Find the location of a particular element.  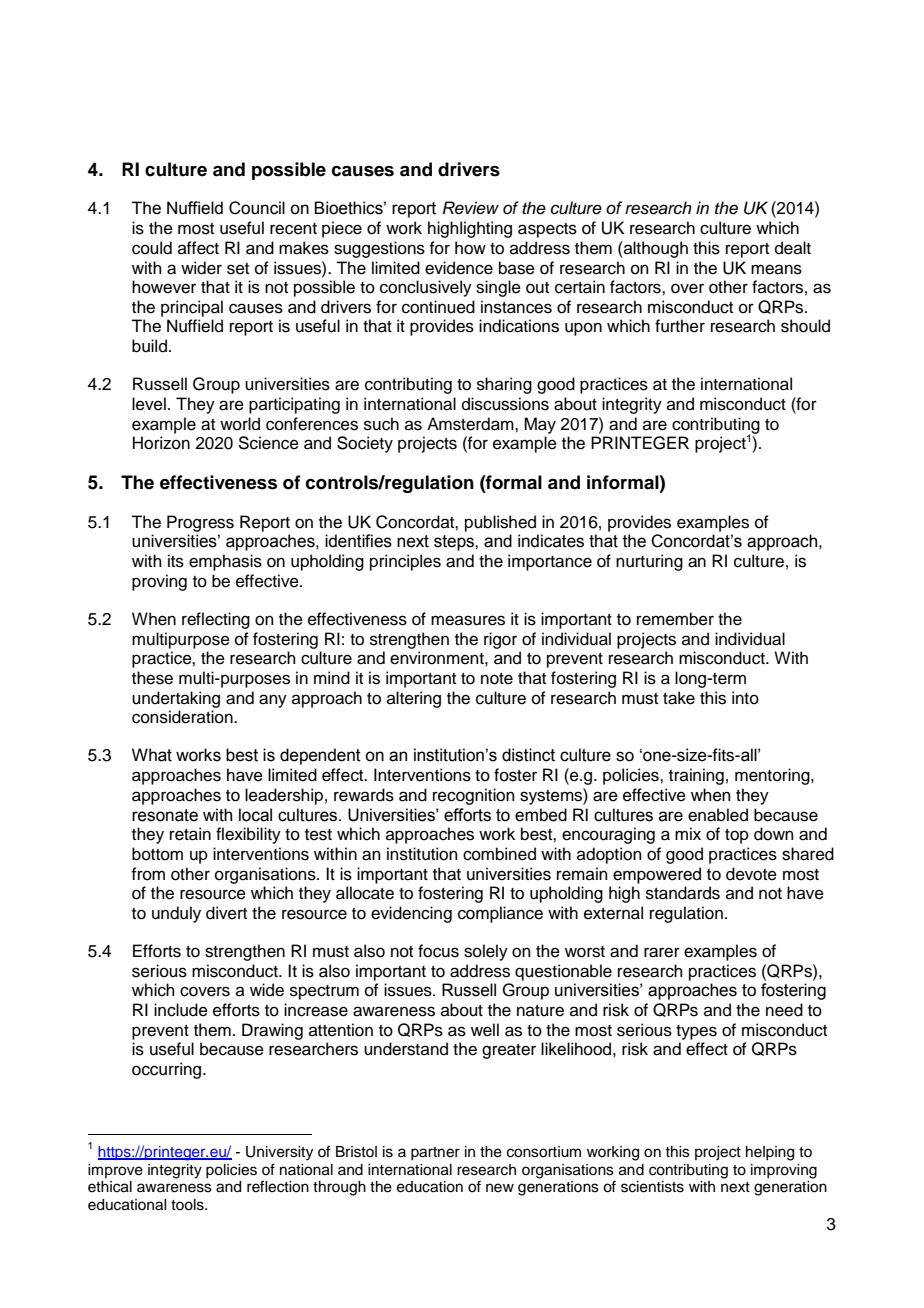

tools is located at coordinates (188, 1205).
